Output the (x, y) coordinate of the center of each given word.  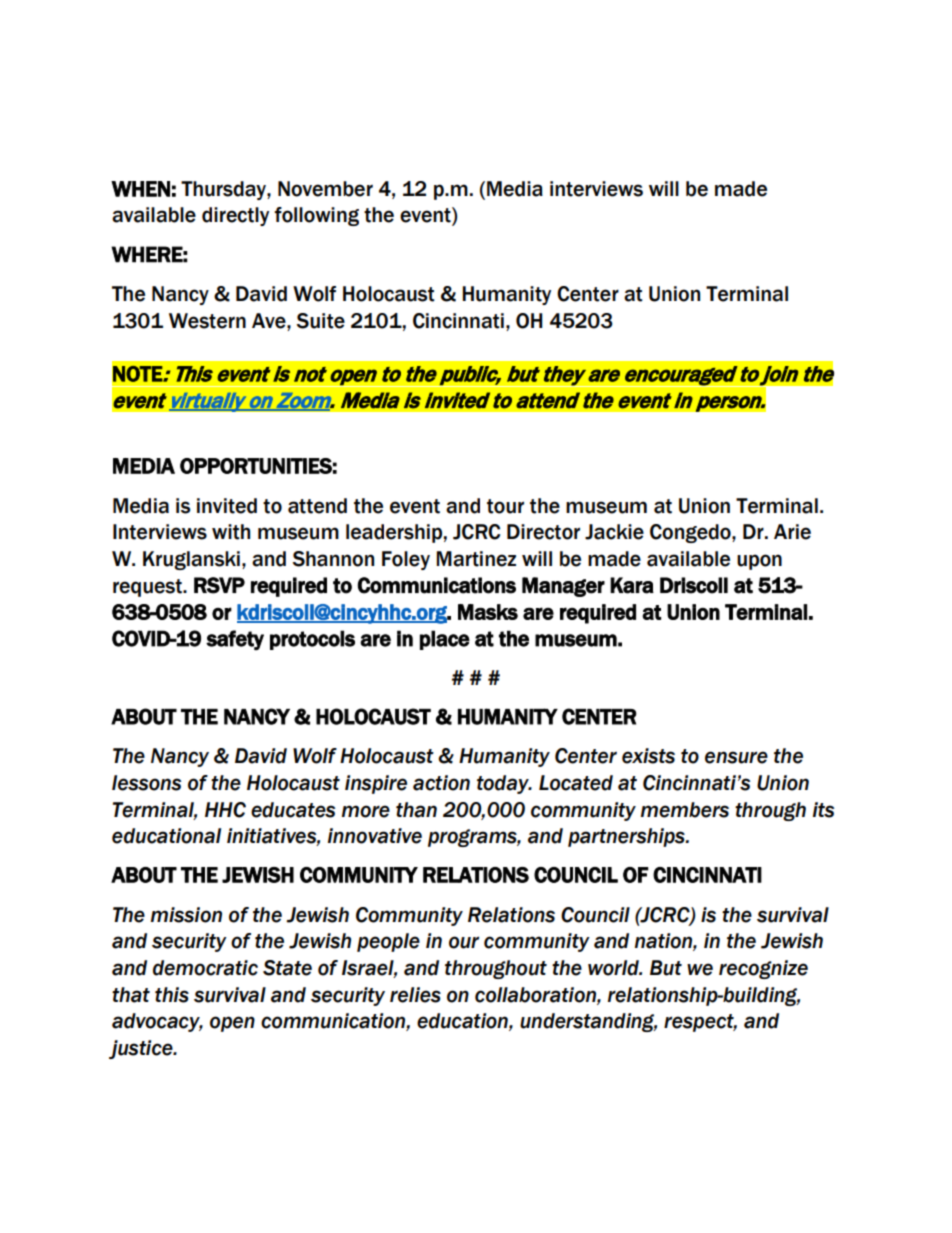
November (325, 189)
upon (759, 562)
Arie (792, 532)
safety (235, 640)
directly (235, 216)
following (316, 216)
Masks (488, 612)
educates (293, 810)
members (685, 810)
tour (505, 506)
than (416, 810)
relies (415, 995)
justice (142, 1049)
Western (207, 321)
